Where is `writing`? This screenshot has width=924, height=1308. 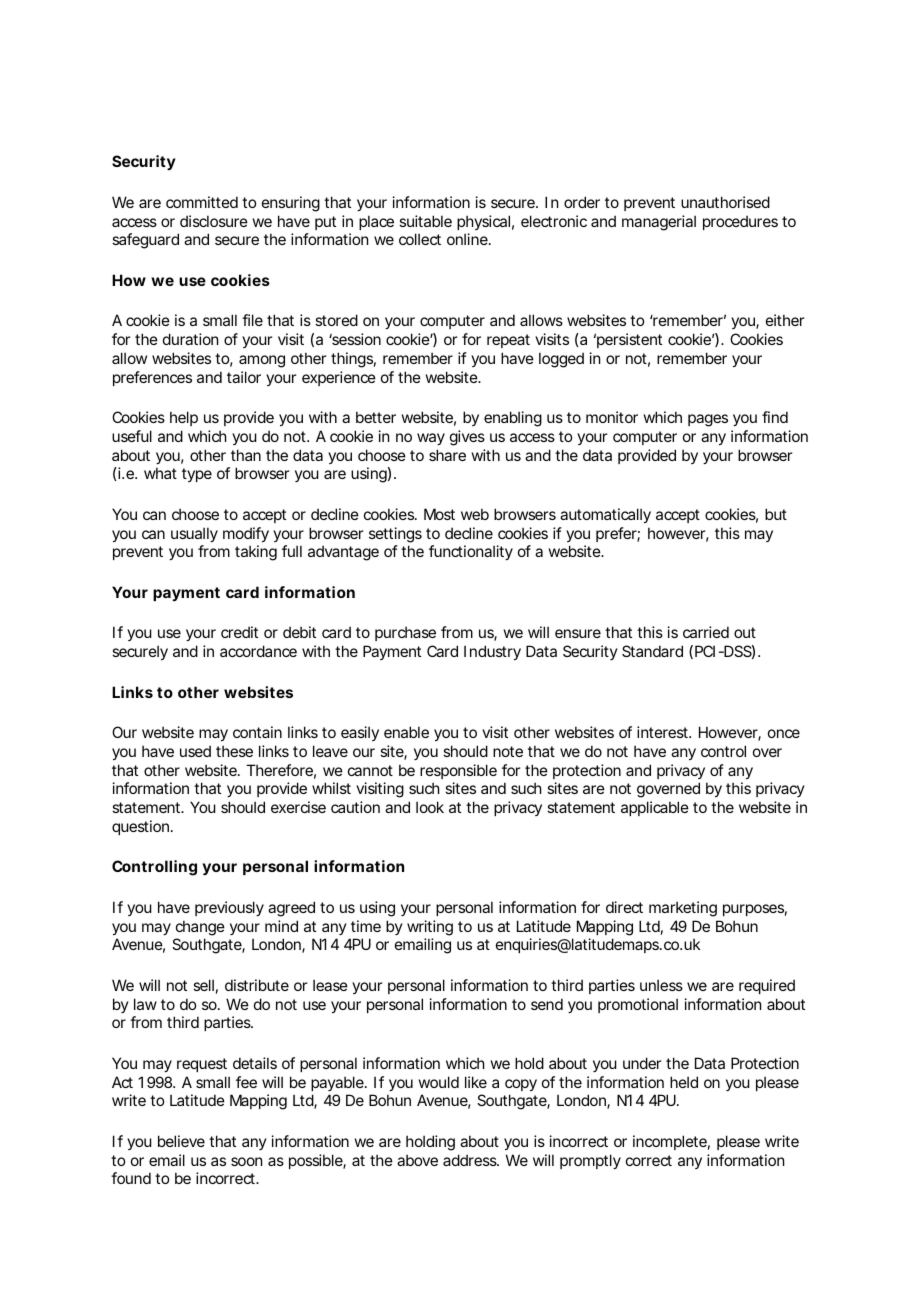
writing is located at coordinates (430, 928).
